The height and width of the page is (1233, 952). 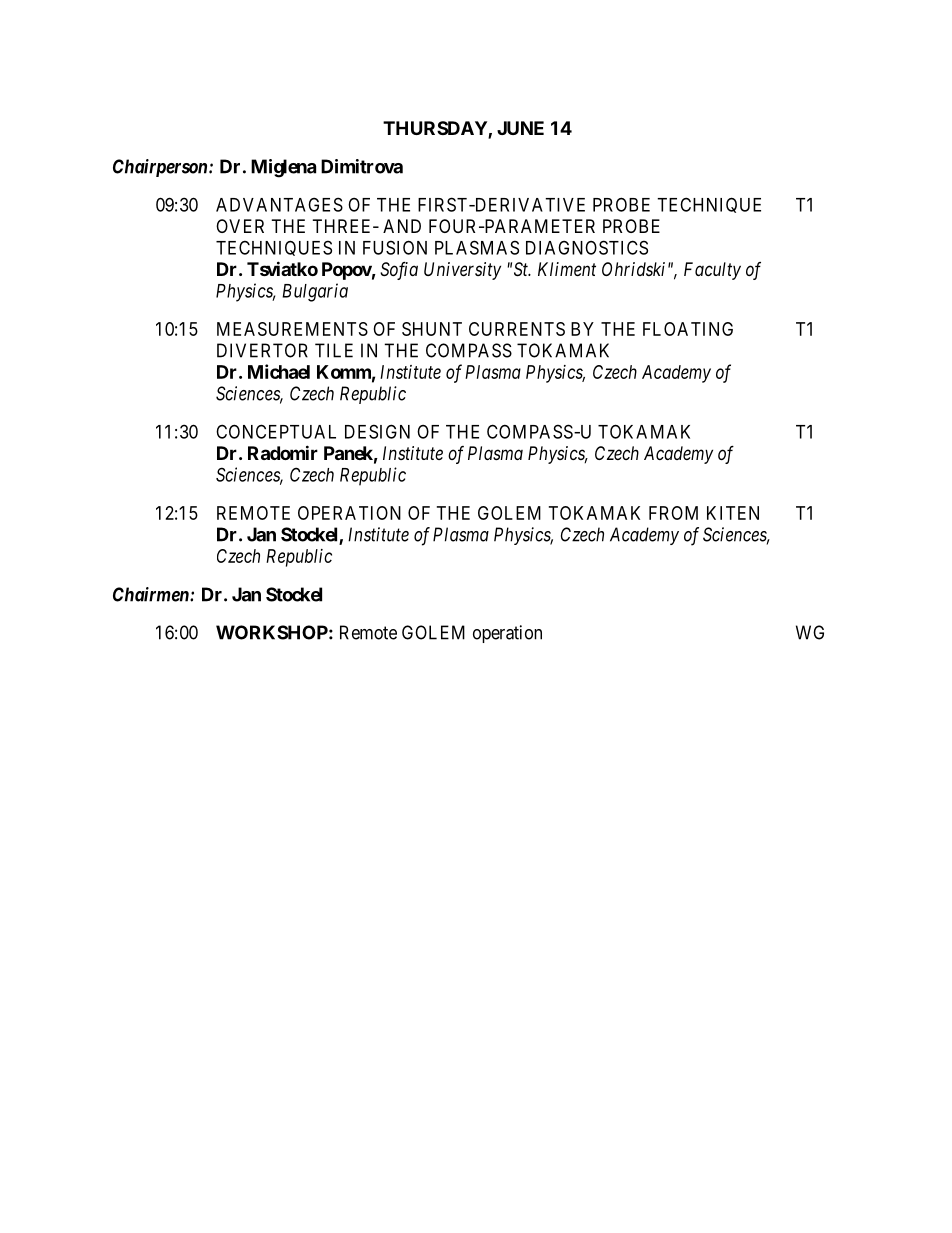 I want to click on FROM, so click(x=673, y=513).
